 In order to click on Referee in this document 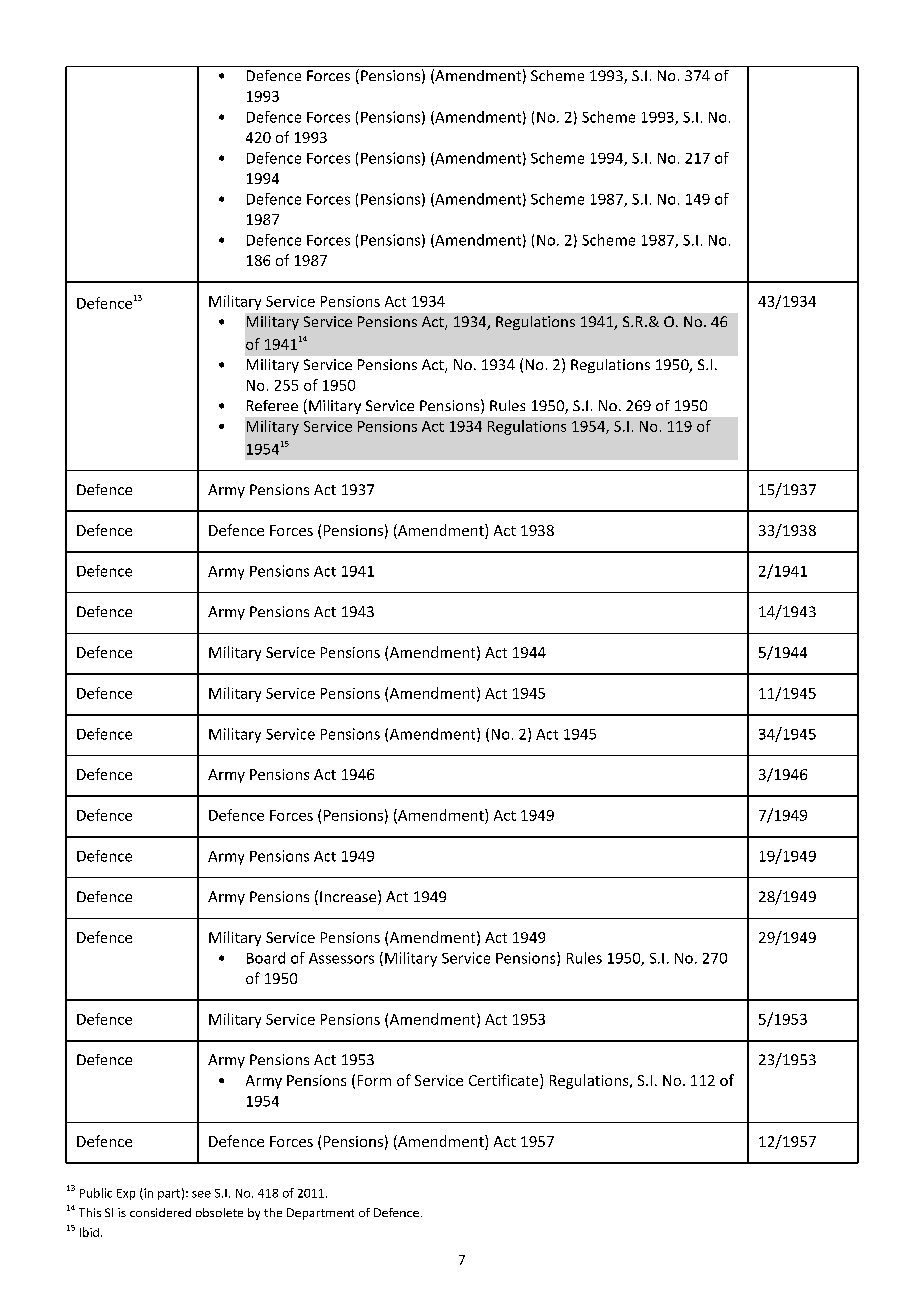, I will do `click(272, 405)`.
